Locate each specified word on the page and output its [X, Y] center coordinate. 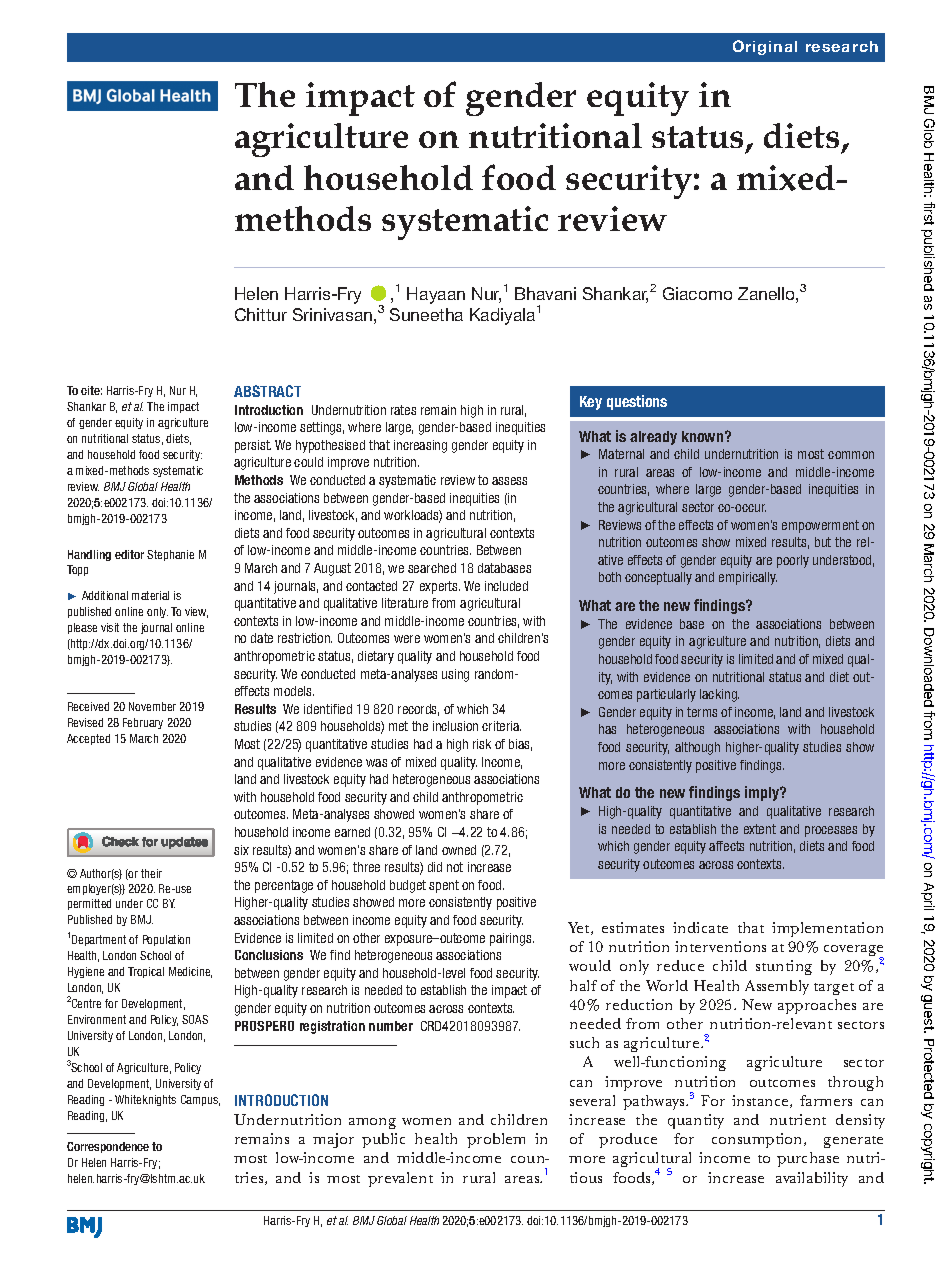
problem [496, 1140]
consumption [758, 1140]
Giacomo [697, 293]
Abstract [267, 391]
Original [765, 47]
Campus [200, 1100]
